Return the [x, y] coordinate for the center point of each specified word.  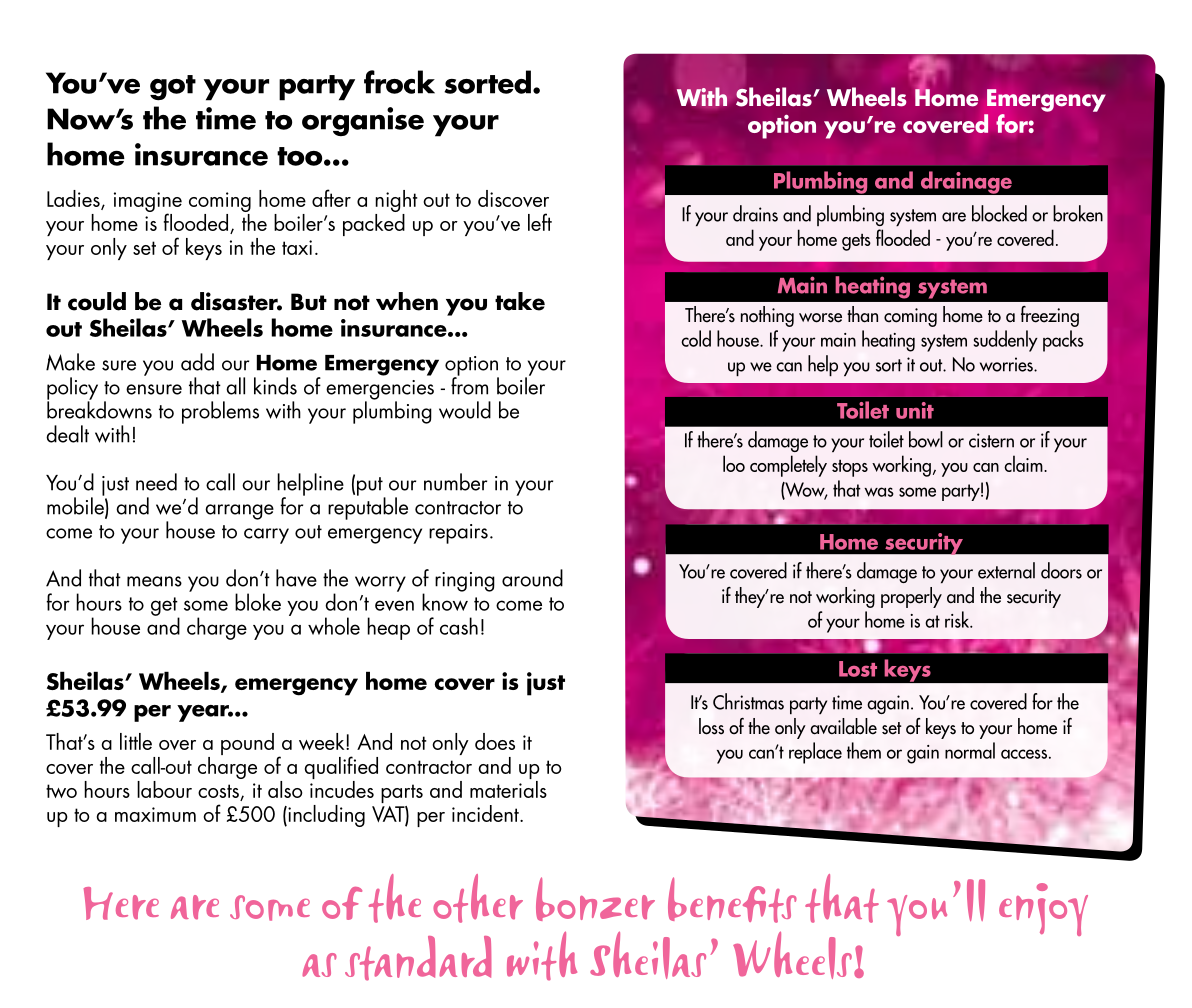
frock [399, 82]
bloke [258, 602]
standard [418, 958]
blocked [999, 213]
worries [1007, 364]
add [197, 362]
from [469, 385]
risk [958, 619]
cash [459, 626]
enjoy [1043, 909]
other [478, 898]
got [173, 88]
